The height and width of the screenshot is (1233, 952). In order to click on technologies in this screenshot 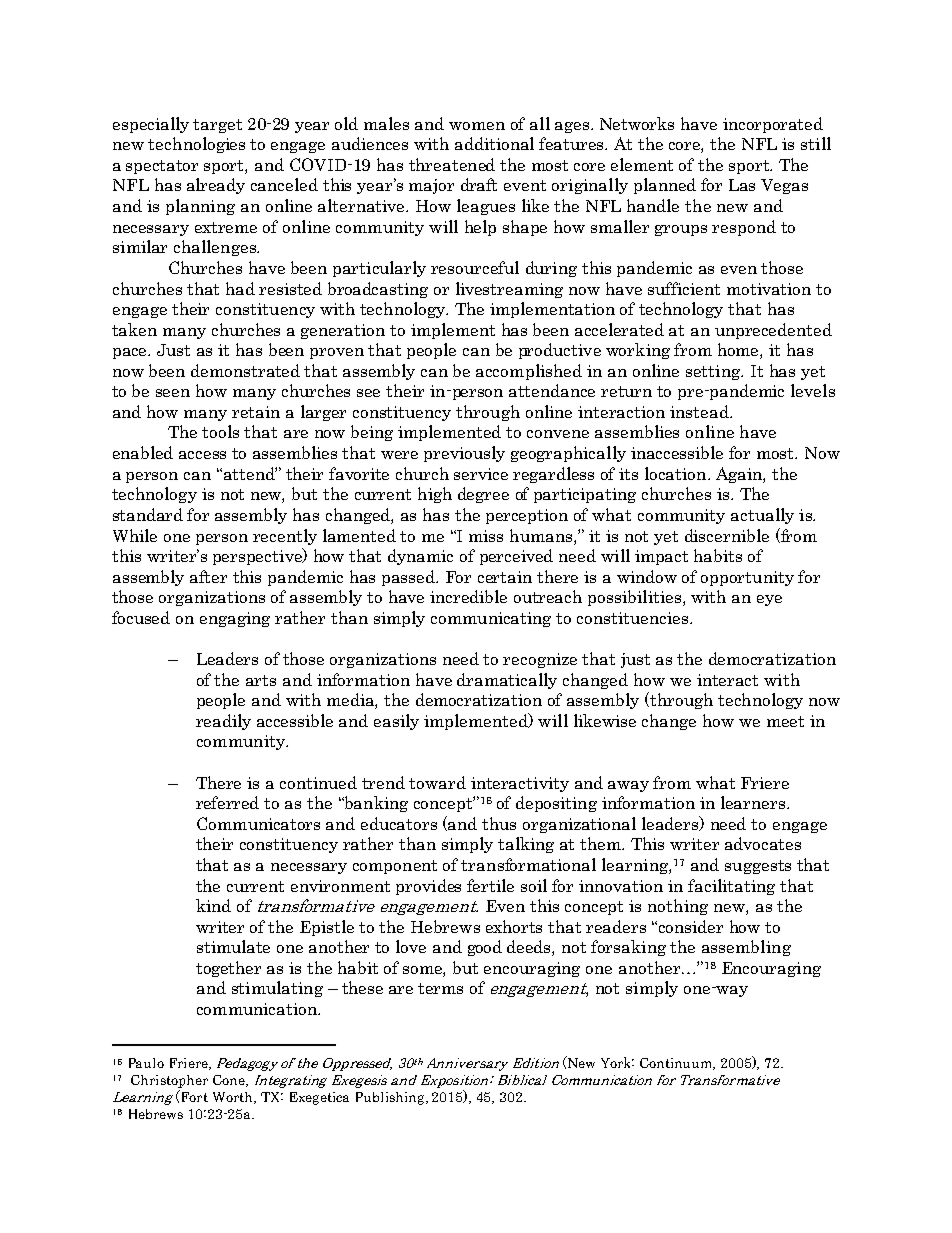, I will do `click(196, 145)`.
